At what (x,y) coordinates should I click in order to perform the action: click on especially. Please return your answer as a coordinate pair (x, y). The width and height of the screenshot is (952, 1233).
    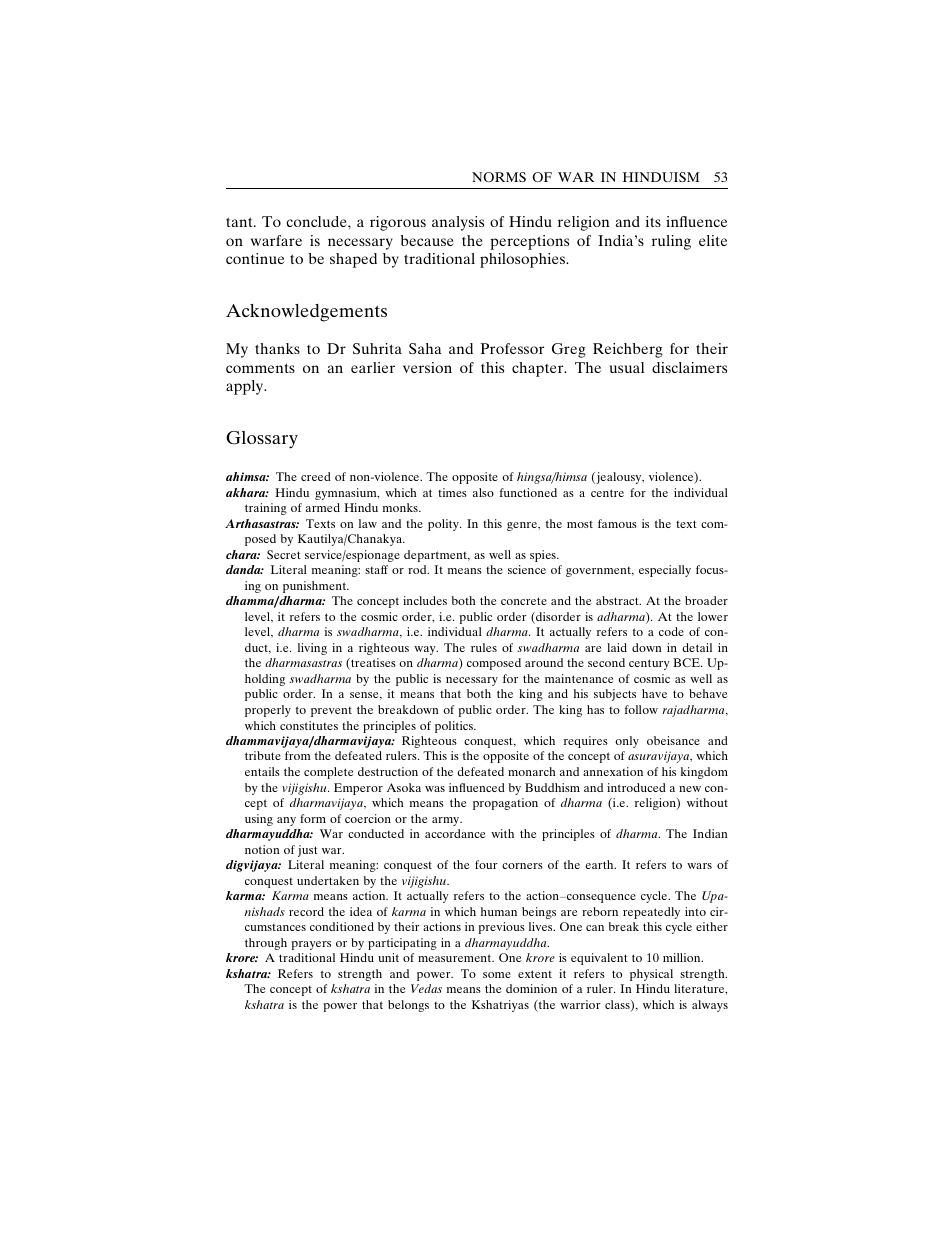
    Looking at the image, I should click on (665, 571).
